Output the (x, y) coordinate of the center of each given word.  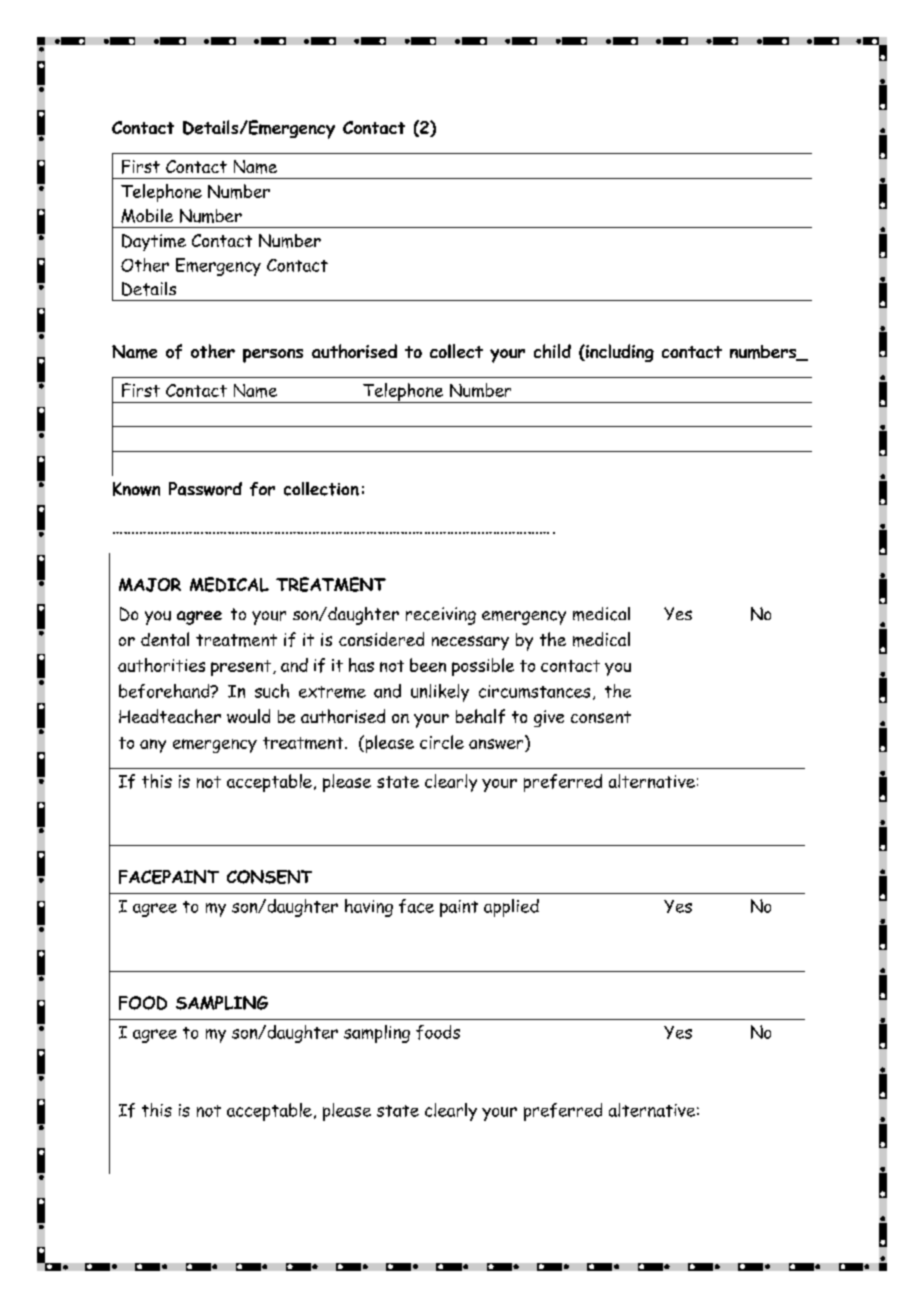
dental (165, 639)
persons (273, 356)
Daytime (154, 242)
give (549, 718)
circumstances (534, 691)
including (619, 353)
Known (136, 489)
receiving (441, 616)
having (369, 908)
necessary (470, 643)
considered (381, 639)
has (361, 665)
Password (205, 489)
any (153, 746)
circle (442, 742)
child (552, 351)
